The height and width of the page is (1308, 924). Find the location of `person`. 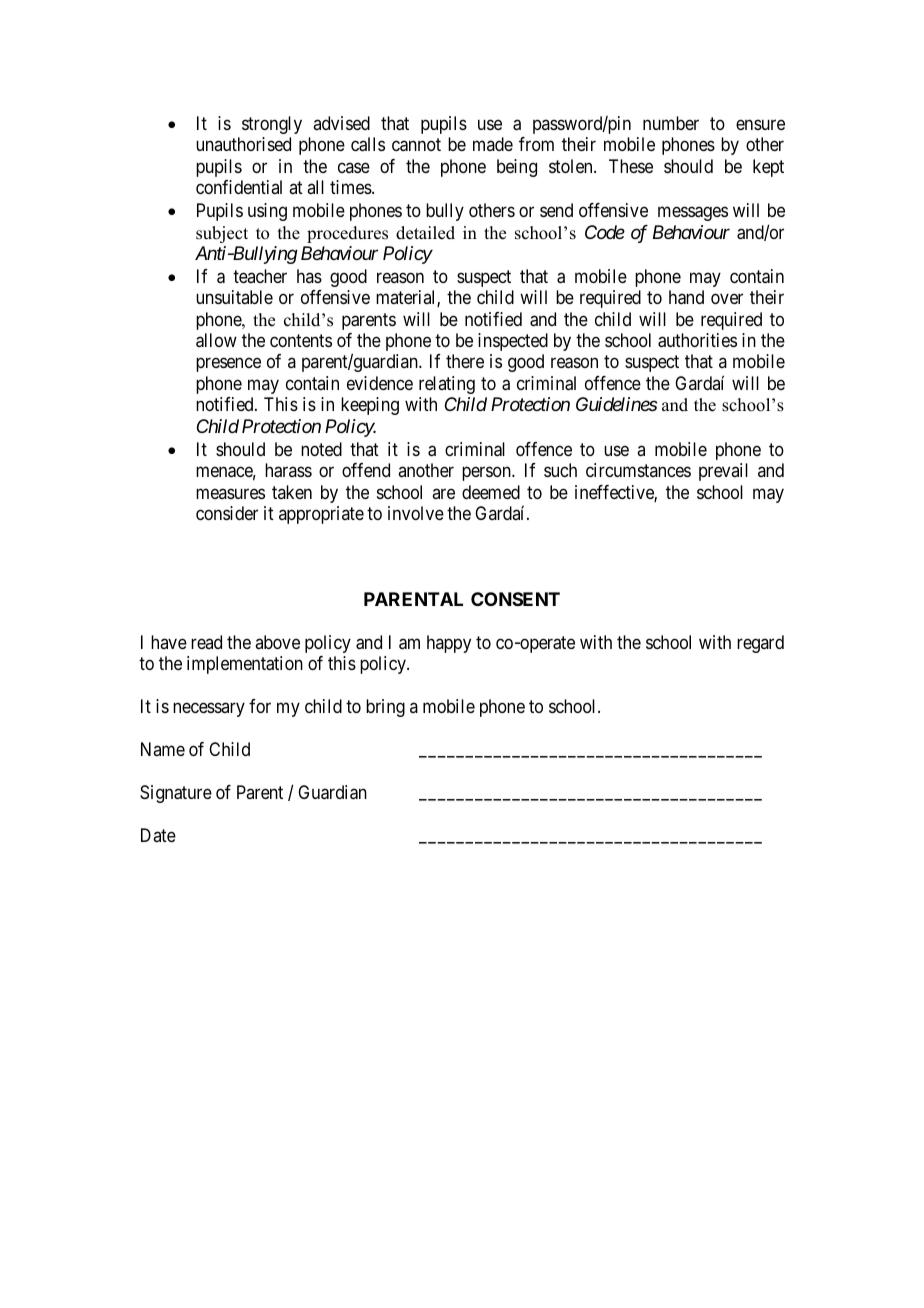

person is located at coordinates (487, 474).
